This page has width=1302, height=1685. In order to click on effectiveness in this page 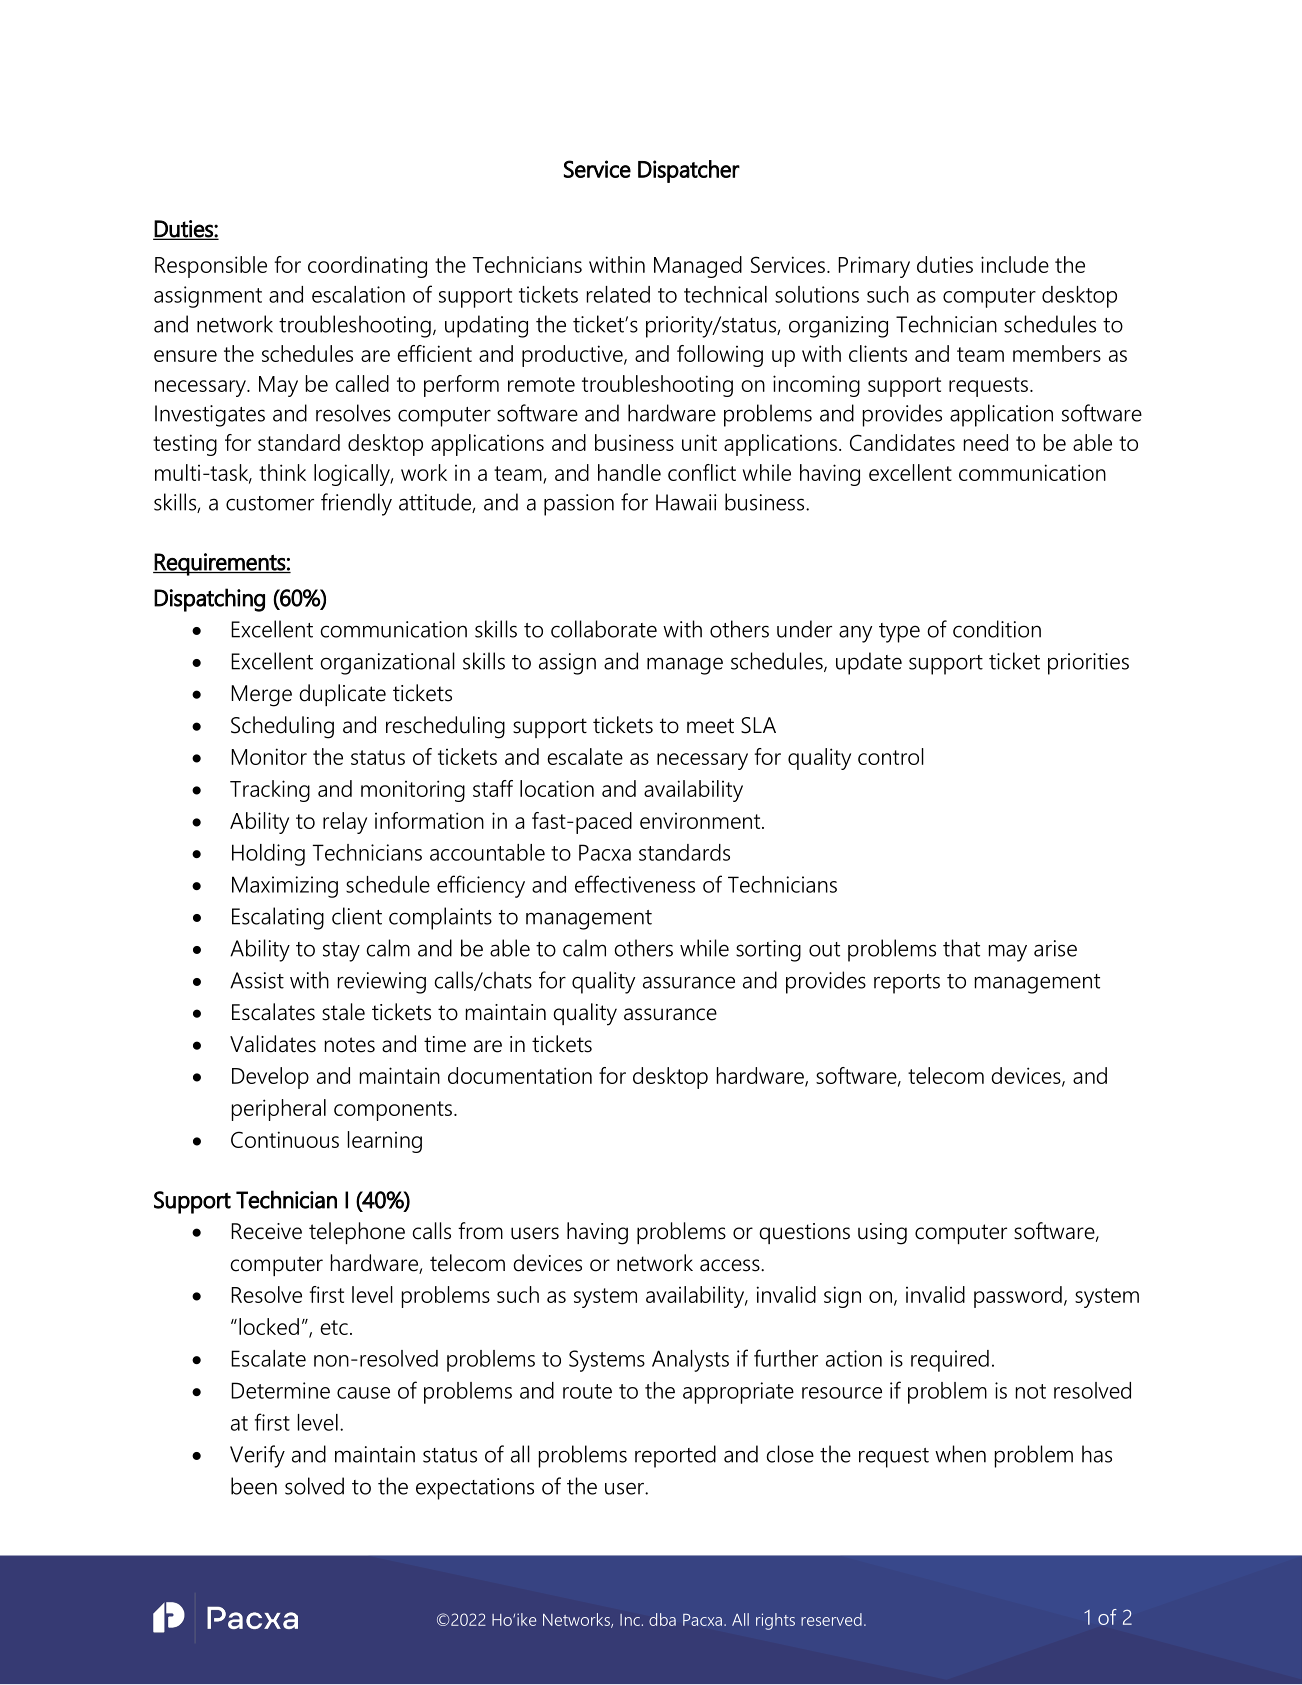, I will do `click(635, 884)`.
